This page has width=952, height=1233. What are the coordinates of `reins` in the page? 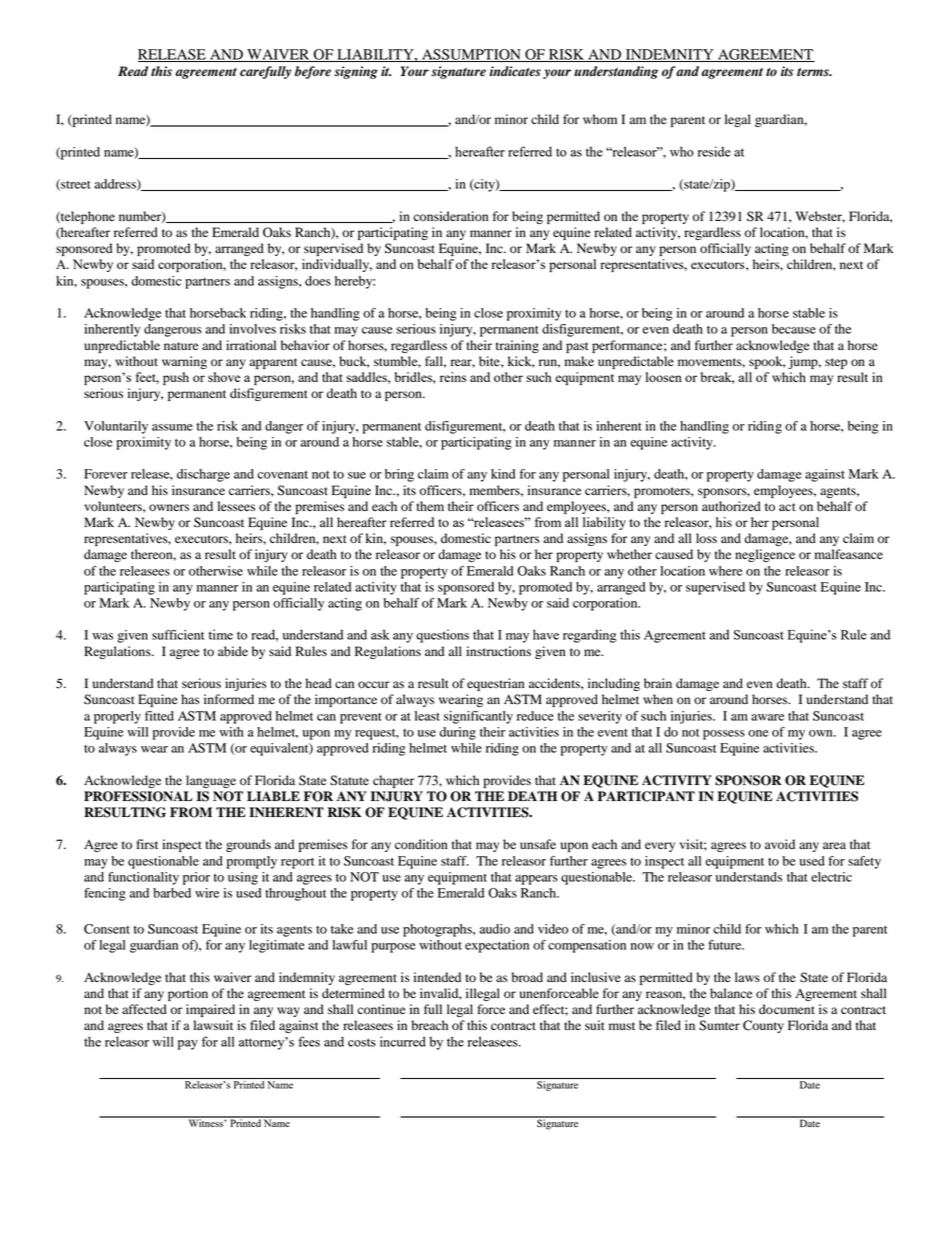 It's located at (453, 377).
